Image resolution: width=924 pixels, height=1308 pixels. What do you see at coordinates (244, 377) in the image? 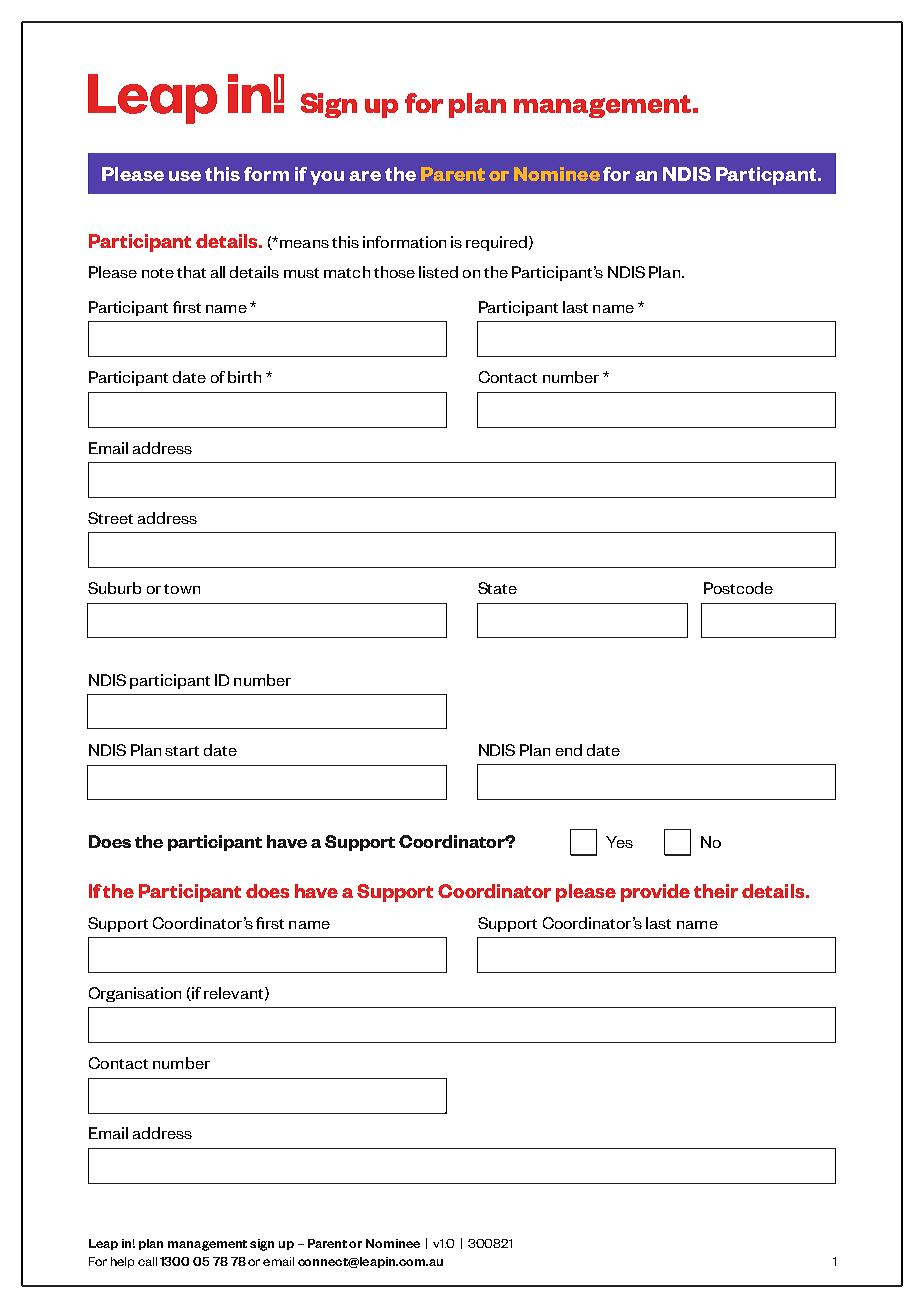
I see `birth` at bounding box center [244, 377].
